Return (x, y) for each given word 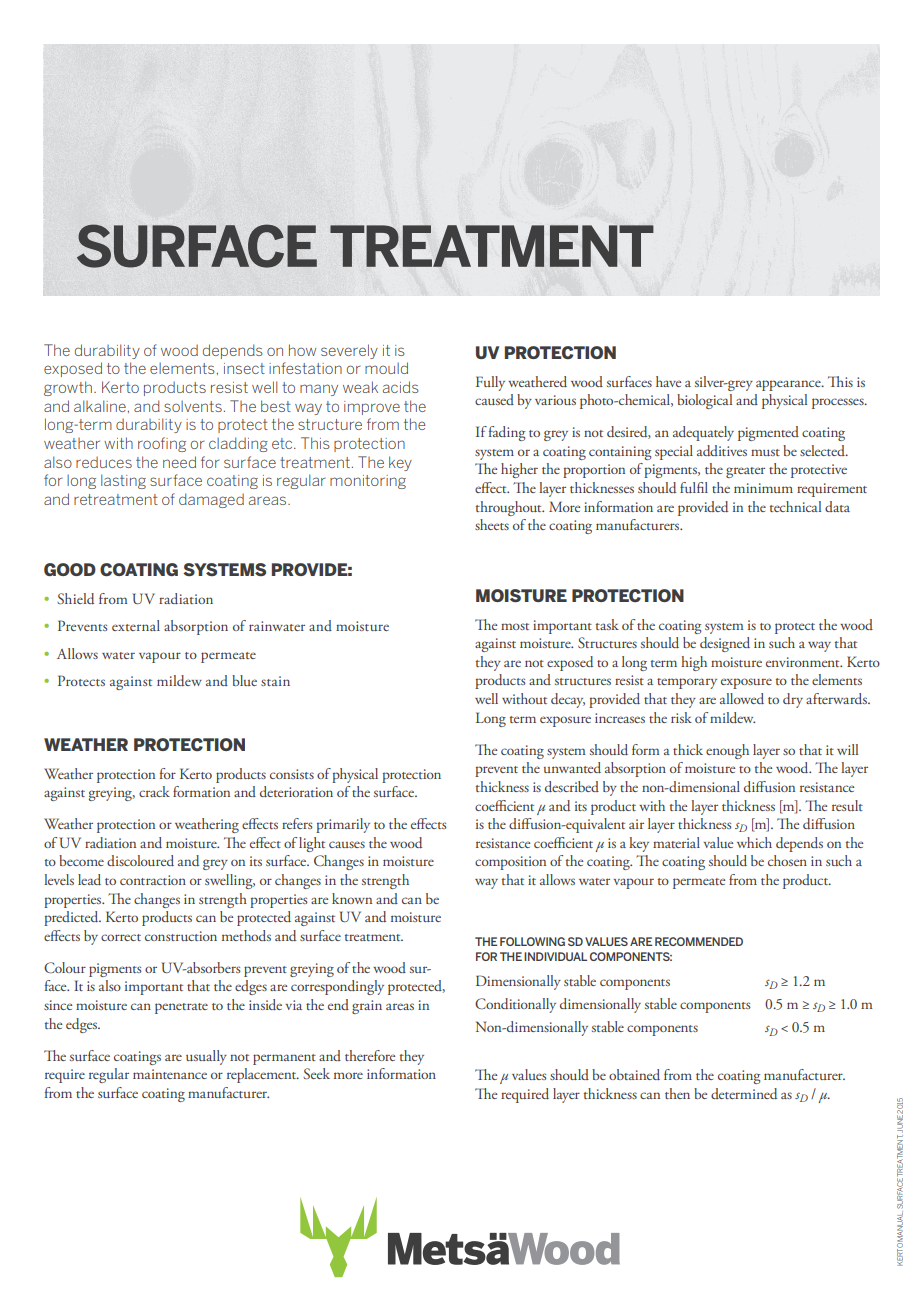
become (81, 860)
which (754, 842)
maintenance (170, 1074)
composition (510, 863)
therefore (370, 1055)
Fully (490, 383)
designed (725, 644)
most (515, 626)
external (136, 625)
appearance (789, 385)
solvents (193, 406)
